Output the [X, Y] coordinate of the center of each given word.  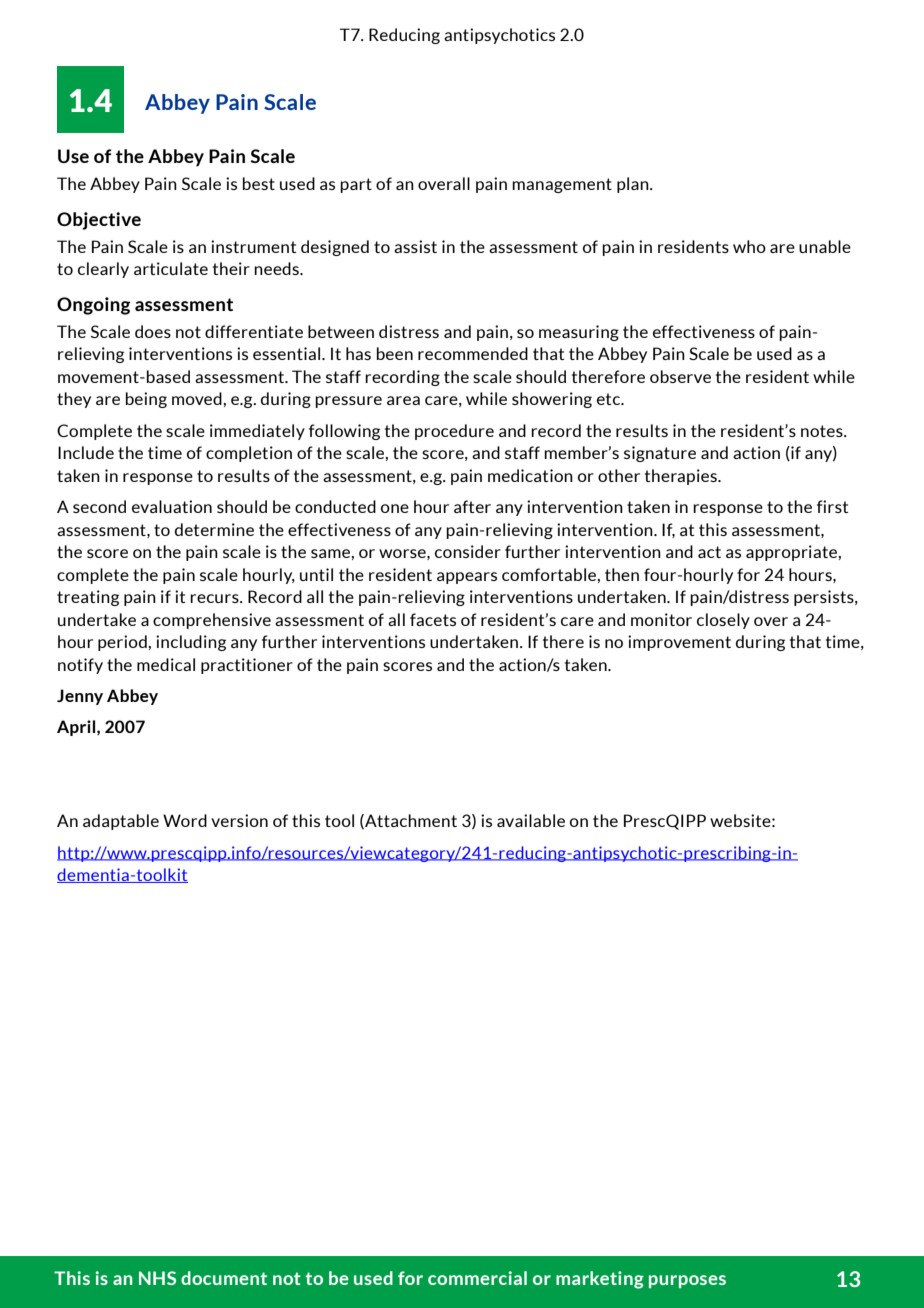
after [472, 506]
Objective [99, 221]
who [749, 246]
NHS [157, 1278]
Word [185, 820]
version [239, 820]
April [77, 728]
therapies [682, 477]
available [531, 820]
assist [415, 246]
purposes [687, 1281]
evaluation [172, 506]
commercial [477, 1278]
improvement [679, 643]
